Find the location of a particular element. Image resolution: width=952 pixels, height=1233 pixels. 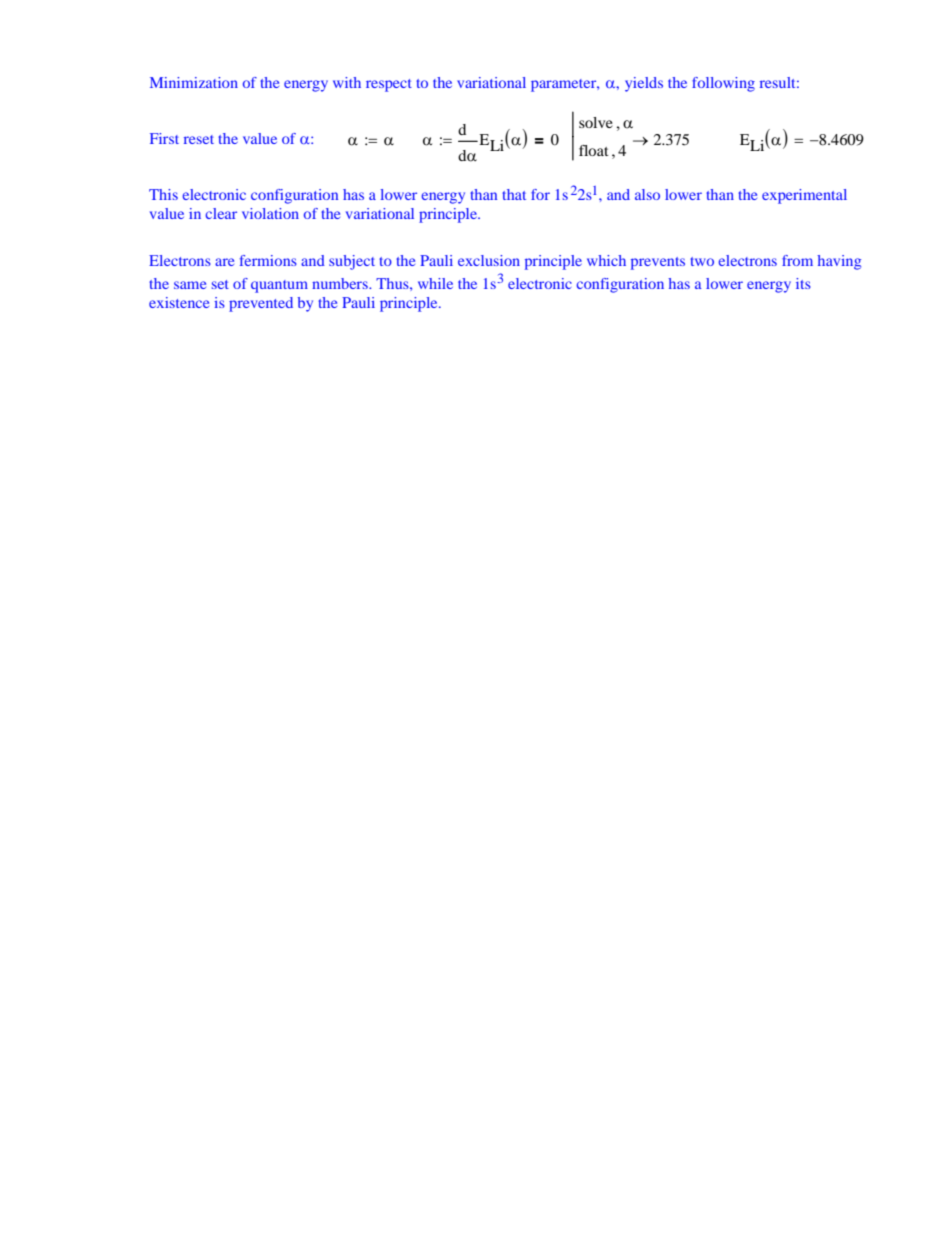

while is located at coordinates (435, 283).
